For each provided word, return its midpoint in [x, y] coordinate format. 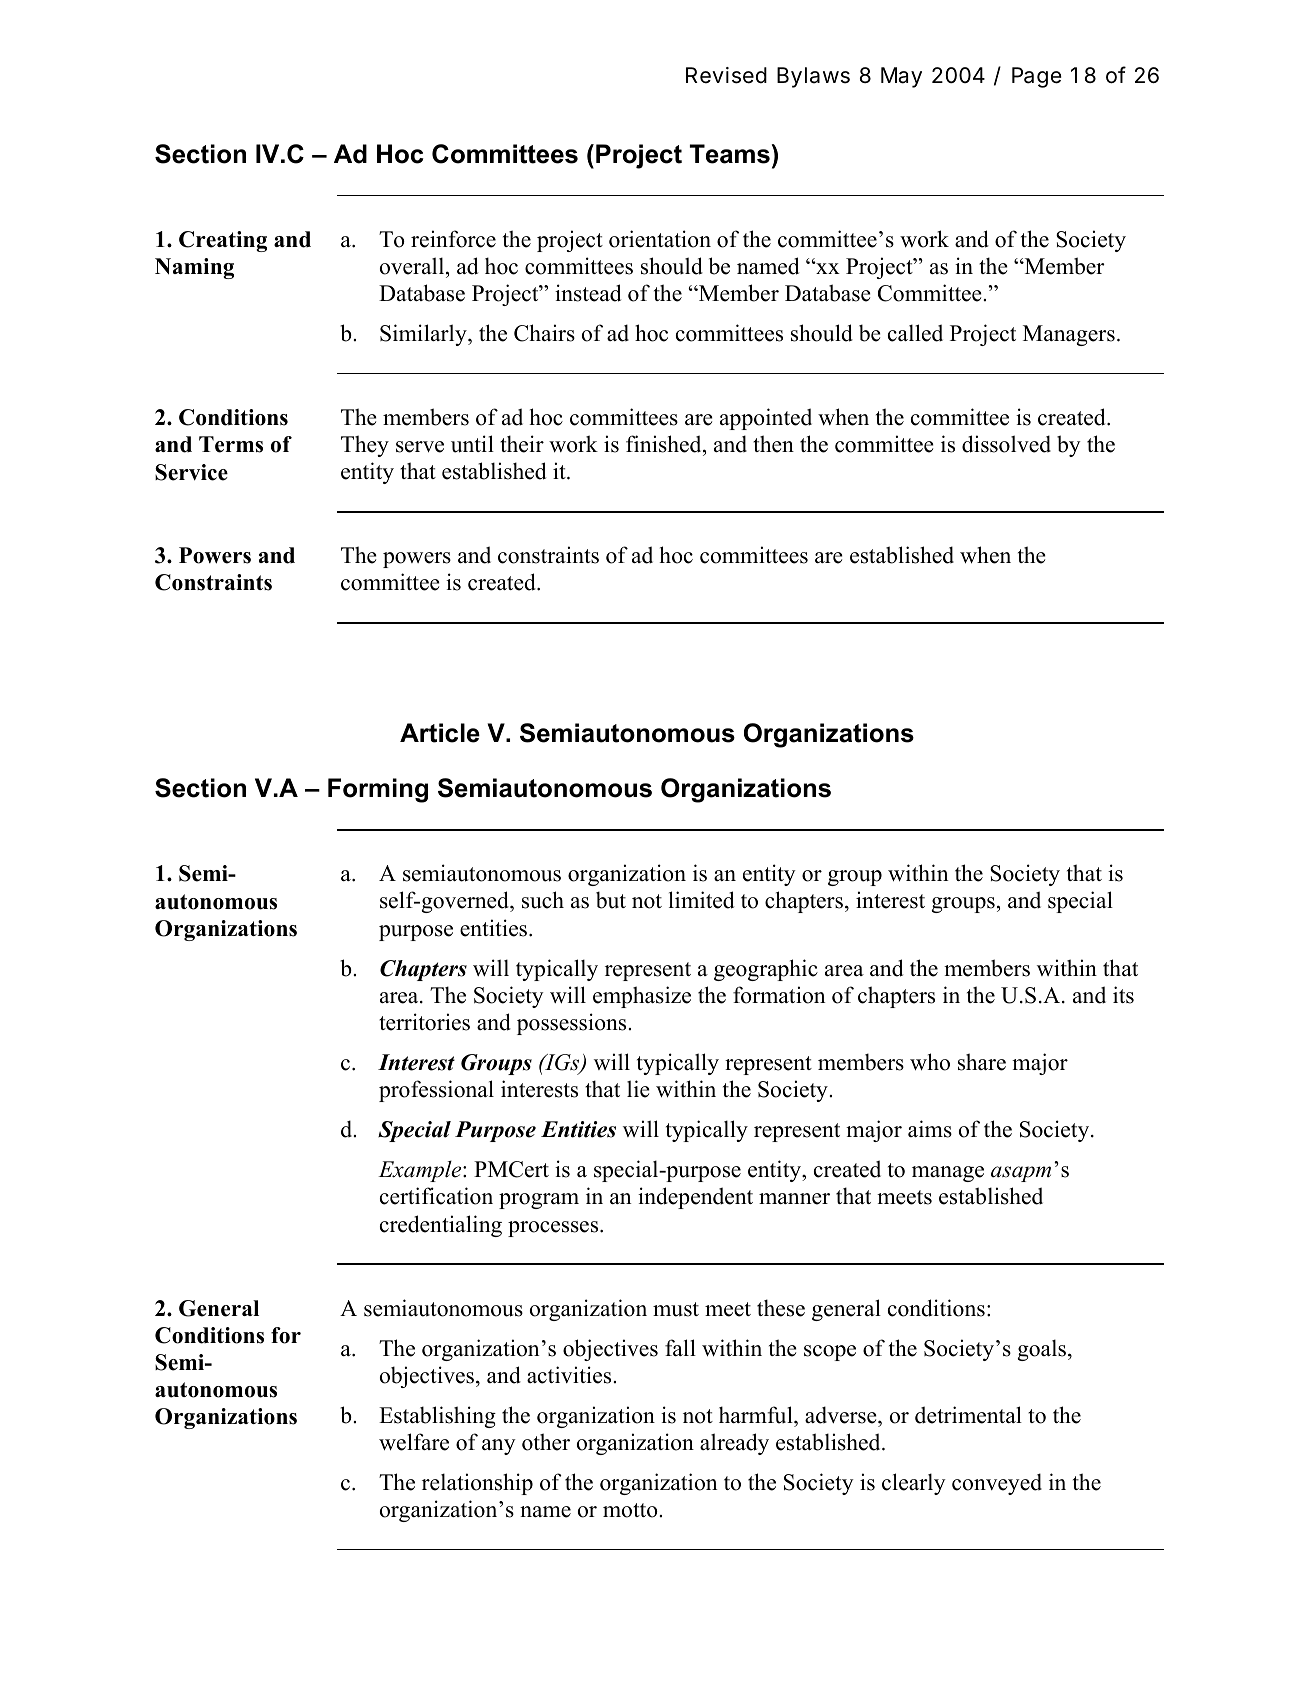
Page [1037, 77]
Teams [730, 154]
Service [191, 472]
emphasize [642, 997]
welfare [414, 1442]
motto [631, 1510]
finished [665, 444]
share [982, 1062]
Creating [223, 241]
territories [424, 1022]
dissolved [1006, 444]
